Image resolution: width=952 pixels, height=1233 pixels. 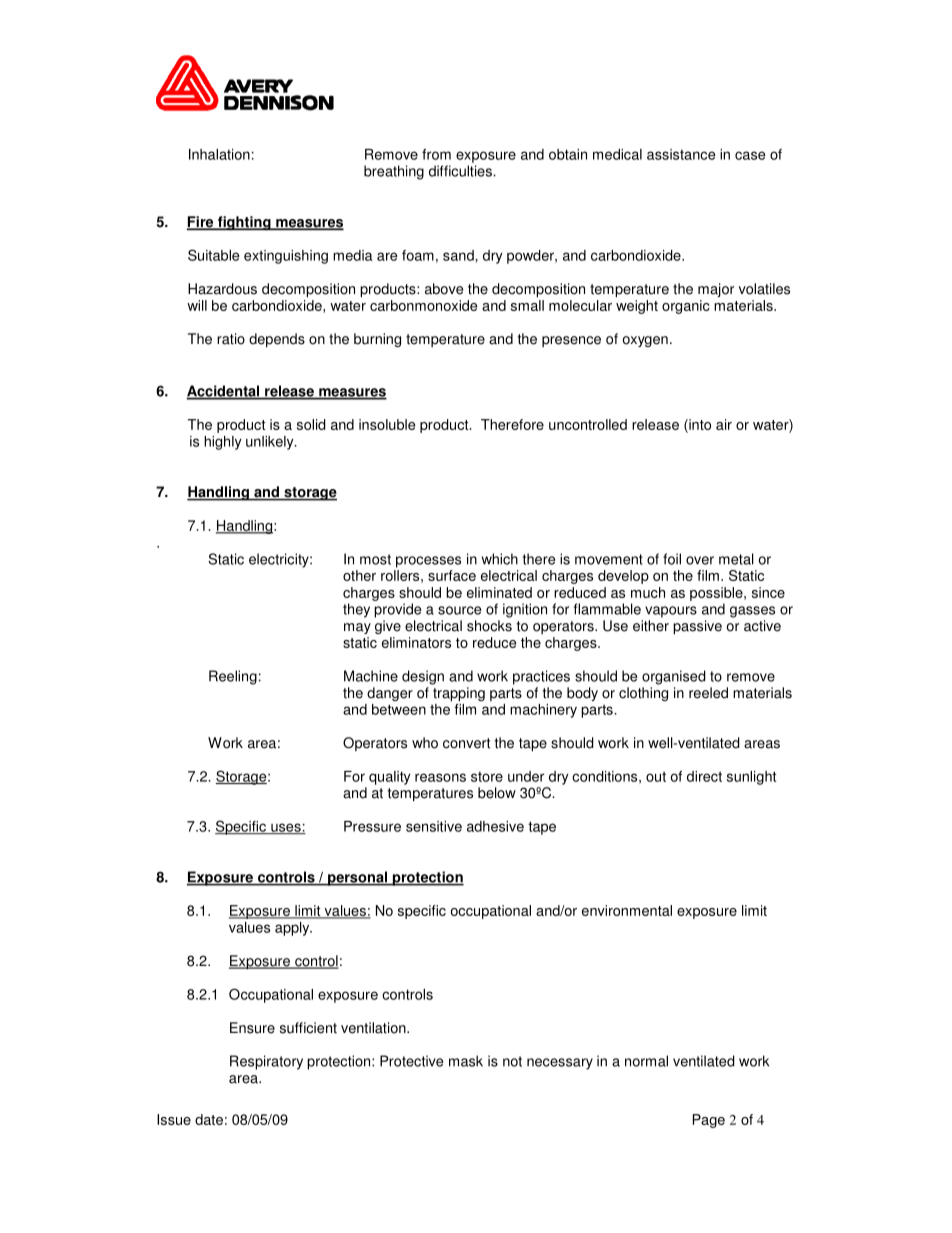 I want to click on environmental, so click(x=627, y=910).
